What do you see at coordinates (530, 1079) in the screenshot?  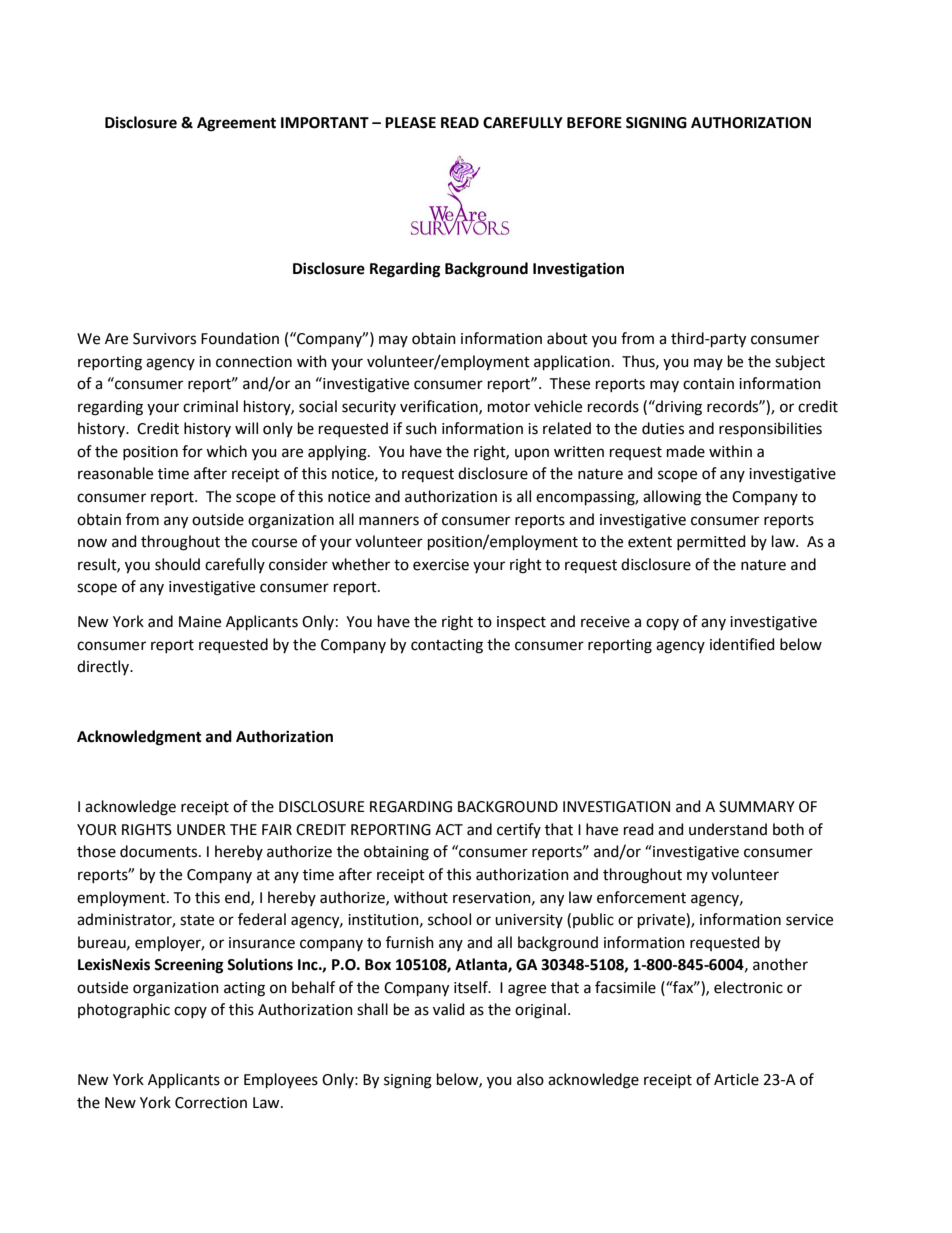 I see `also` at bounding box center [530, 1079].
